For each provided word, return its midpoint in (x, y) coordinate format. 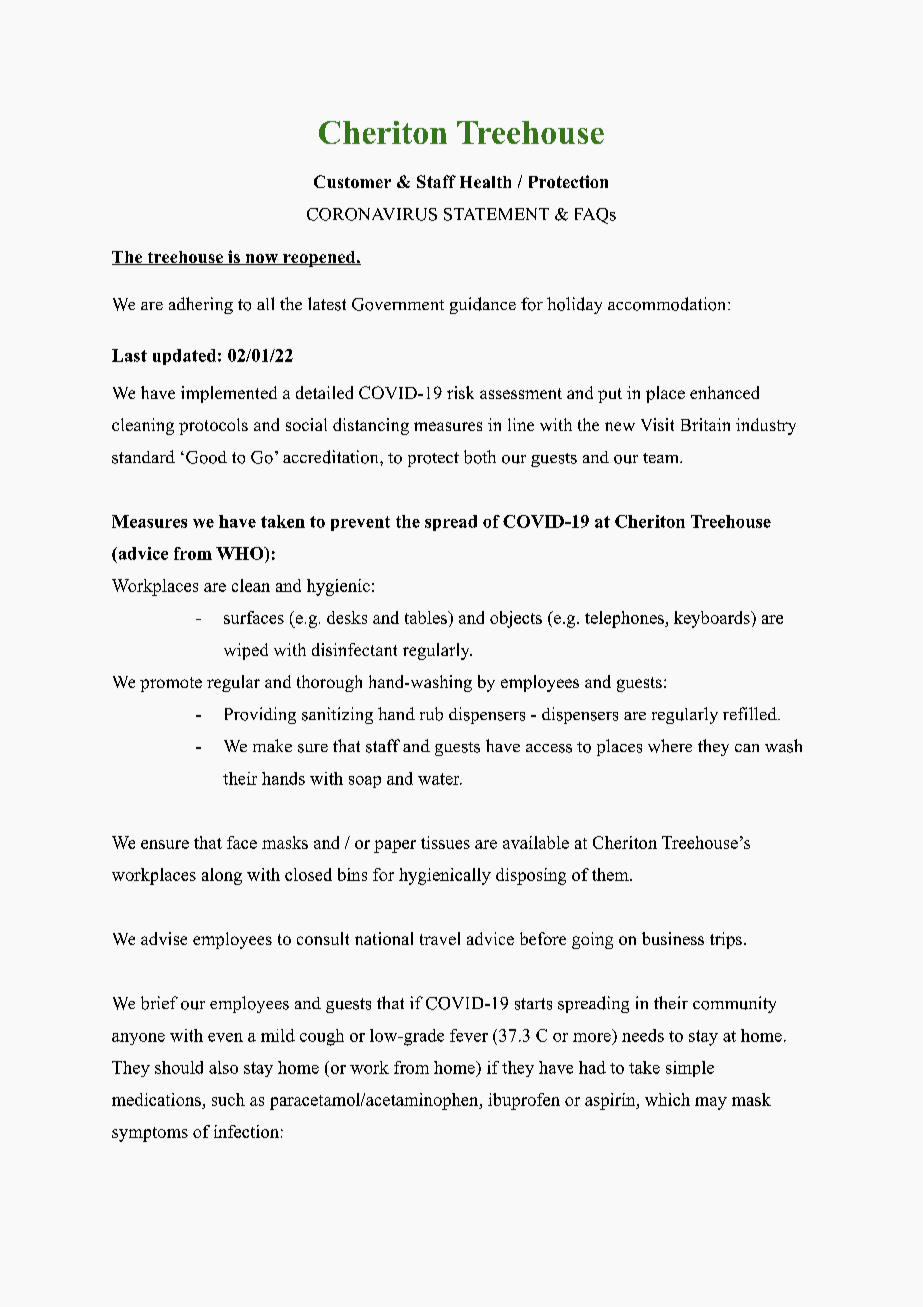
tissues (445, 842)
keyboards (713, 619)
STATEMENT (496, 214)
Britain (705, 424)
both (480, 457)
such (228, 1099)
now (261, 259)
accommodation (666, 304)
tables (427, 617)
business (673, 938)
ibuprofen (524, 1101)
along (222, 876)
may (711, 1103)
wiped (246, 651)
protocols (213, 426)
